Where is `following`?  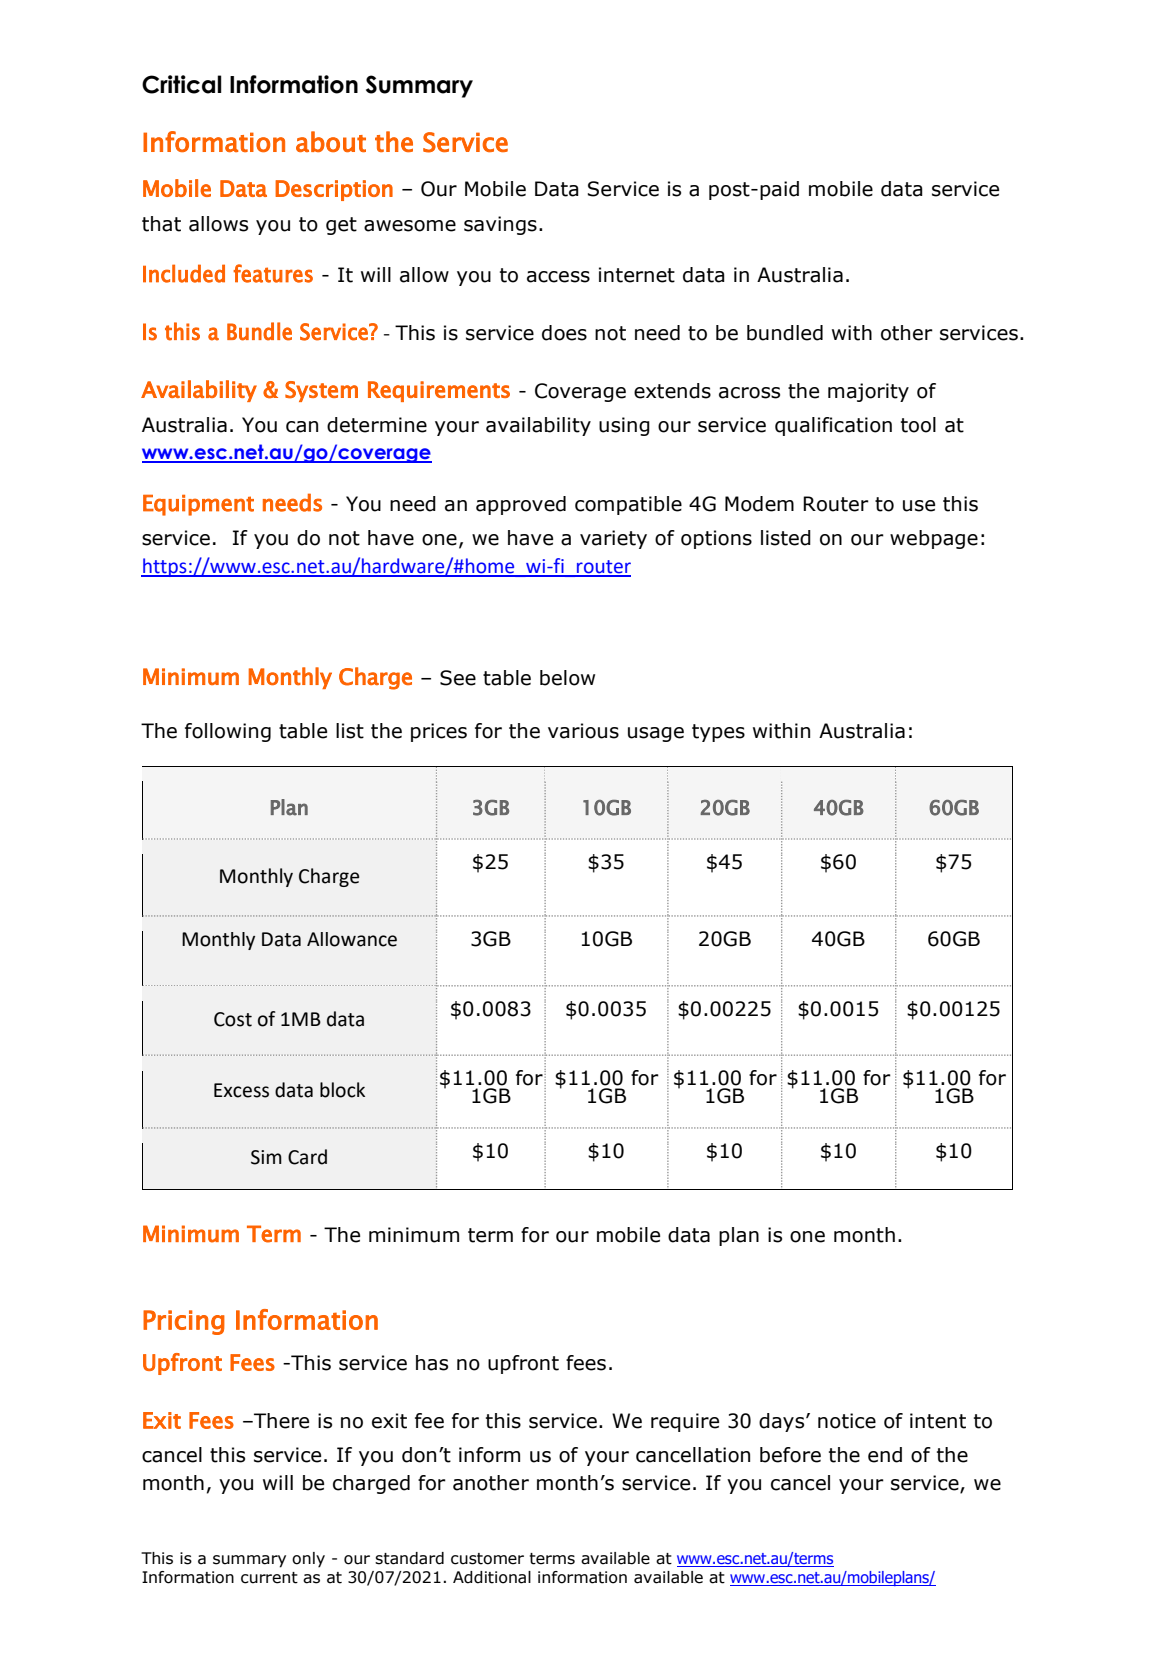 following is located at coordinates (228, 732).
